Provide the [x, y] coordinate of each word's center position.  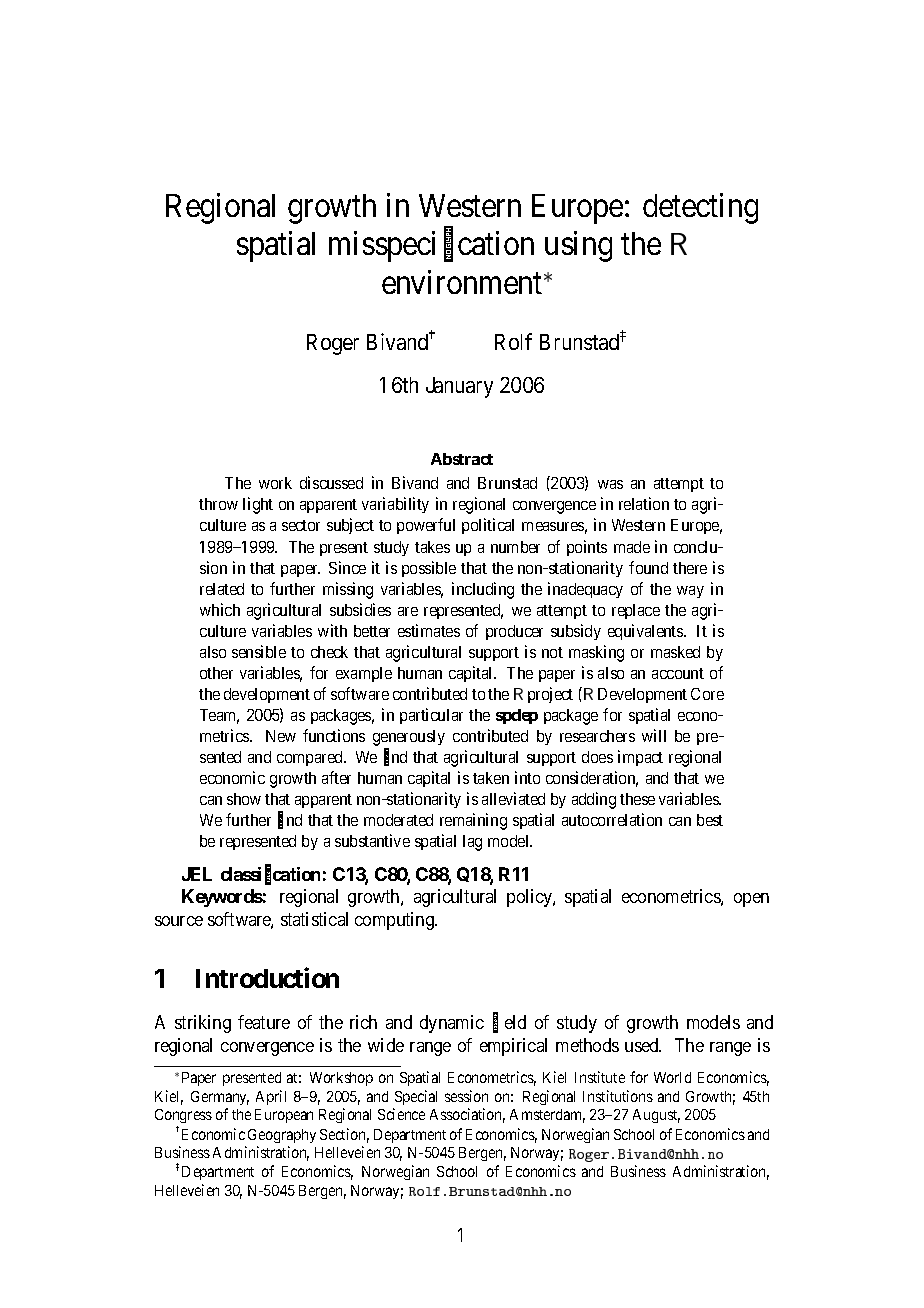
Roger [333, 344]
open [751, 900]
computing [395, 921]
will [654, 735]
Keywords [222, 898]
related [222, 589]
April [271, 1097]
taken [491, 778]
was [610, 484]
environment [463, 282]
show [244, 799]
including [483, 590]
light [258, 505]
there [690, 568]
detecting [700, 208]
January [459, 387]
